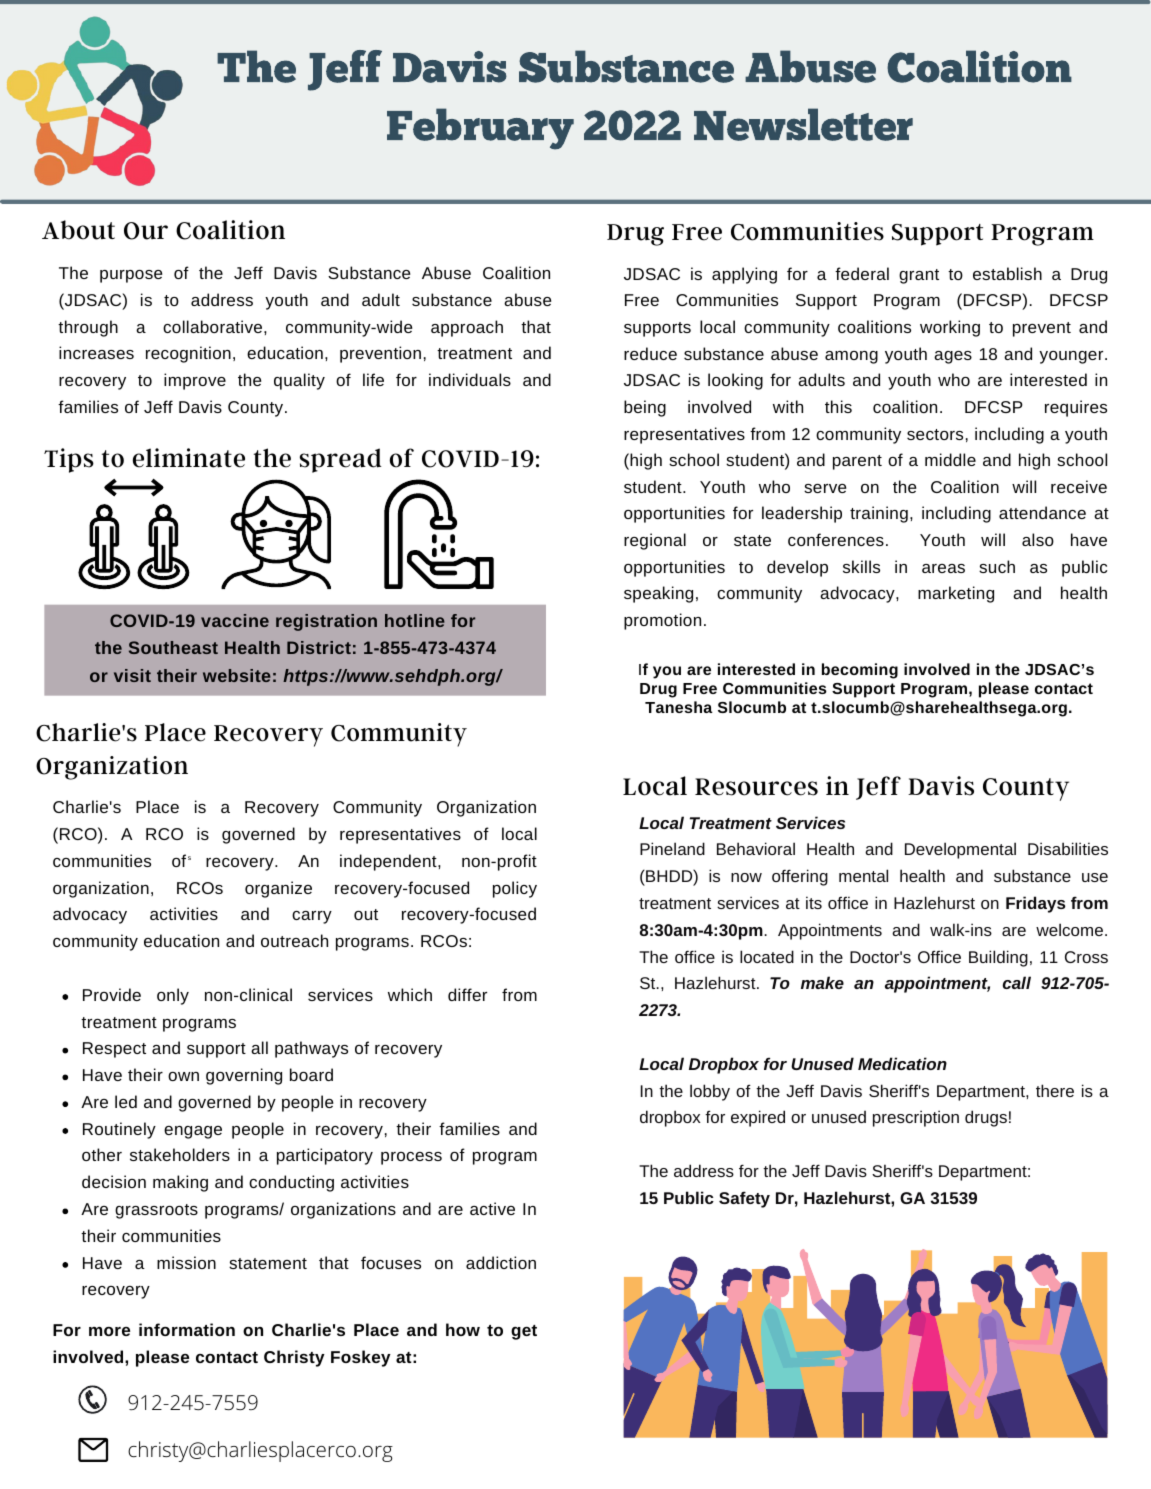  What do you see at coordinates (78, 230) in the page?
I see `About` at bounding box center [78, 230].
